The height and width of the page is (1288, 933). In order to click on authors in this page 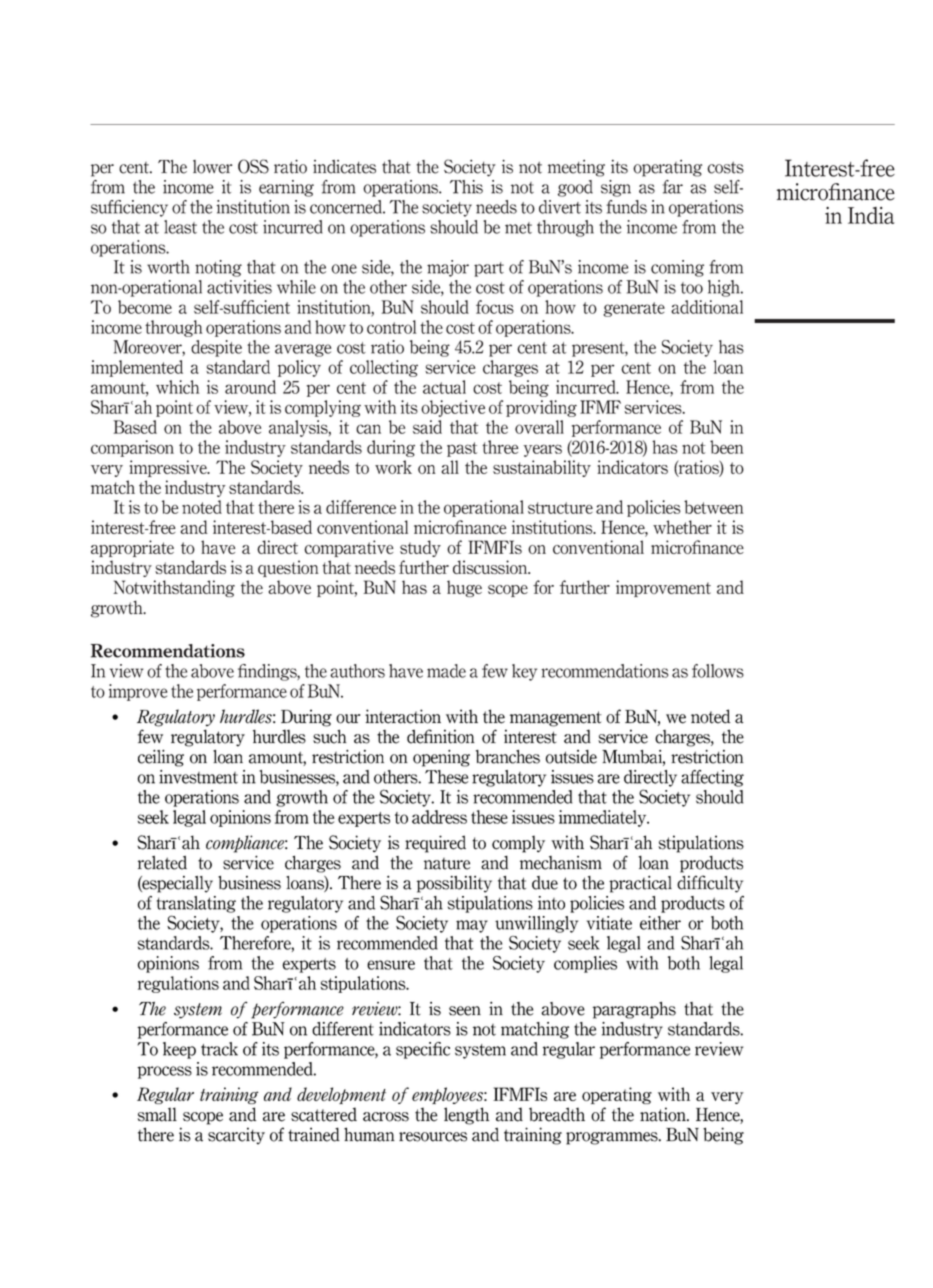, I will do `click(357, 671)`.
